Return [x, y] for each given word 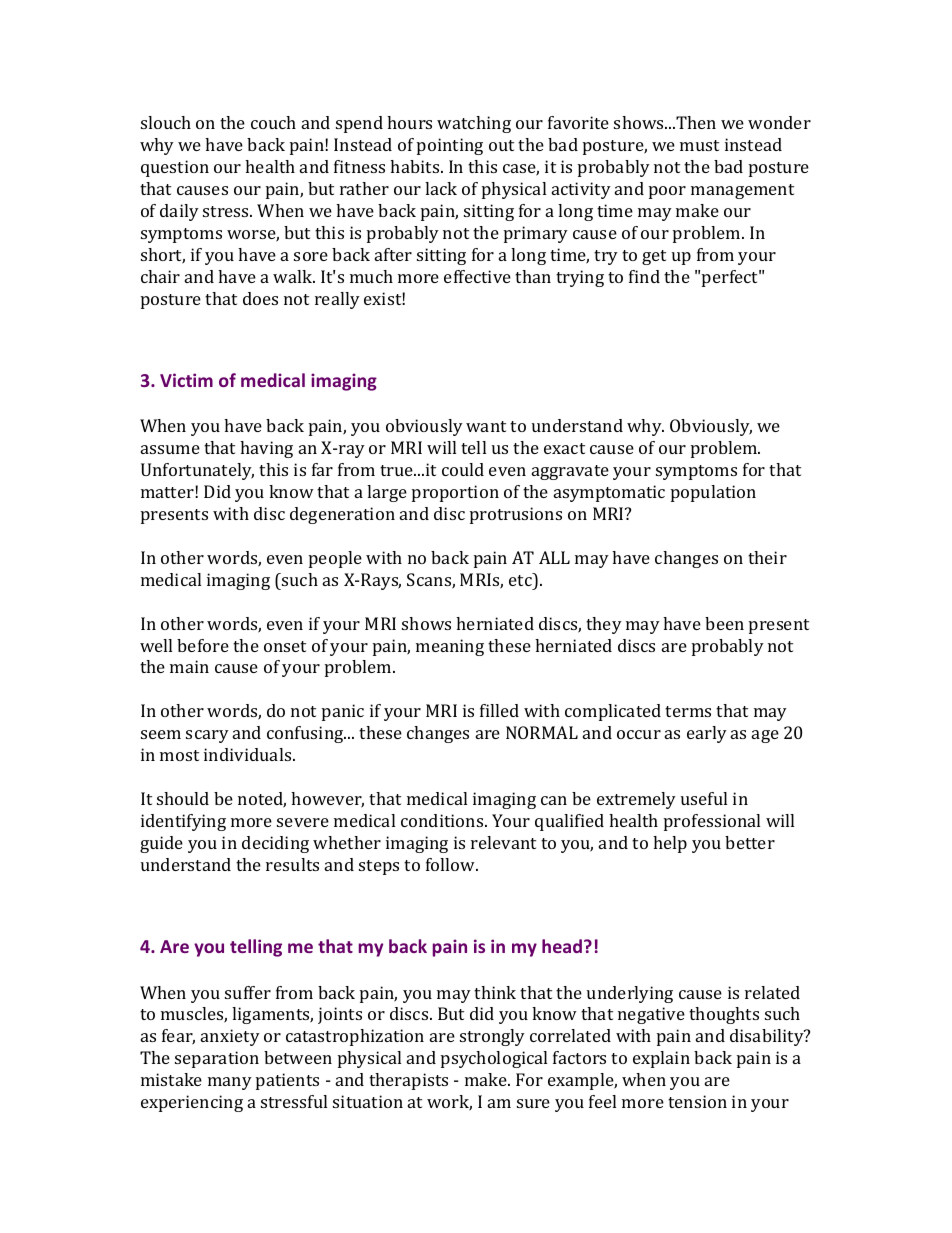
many [230, 1083]
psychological [494, 1059]
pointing [450, 146]
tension [697, 1101]
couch [273, 122]
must [699, 145]
